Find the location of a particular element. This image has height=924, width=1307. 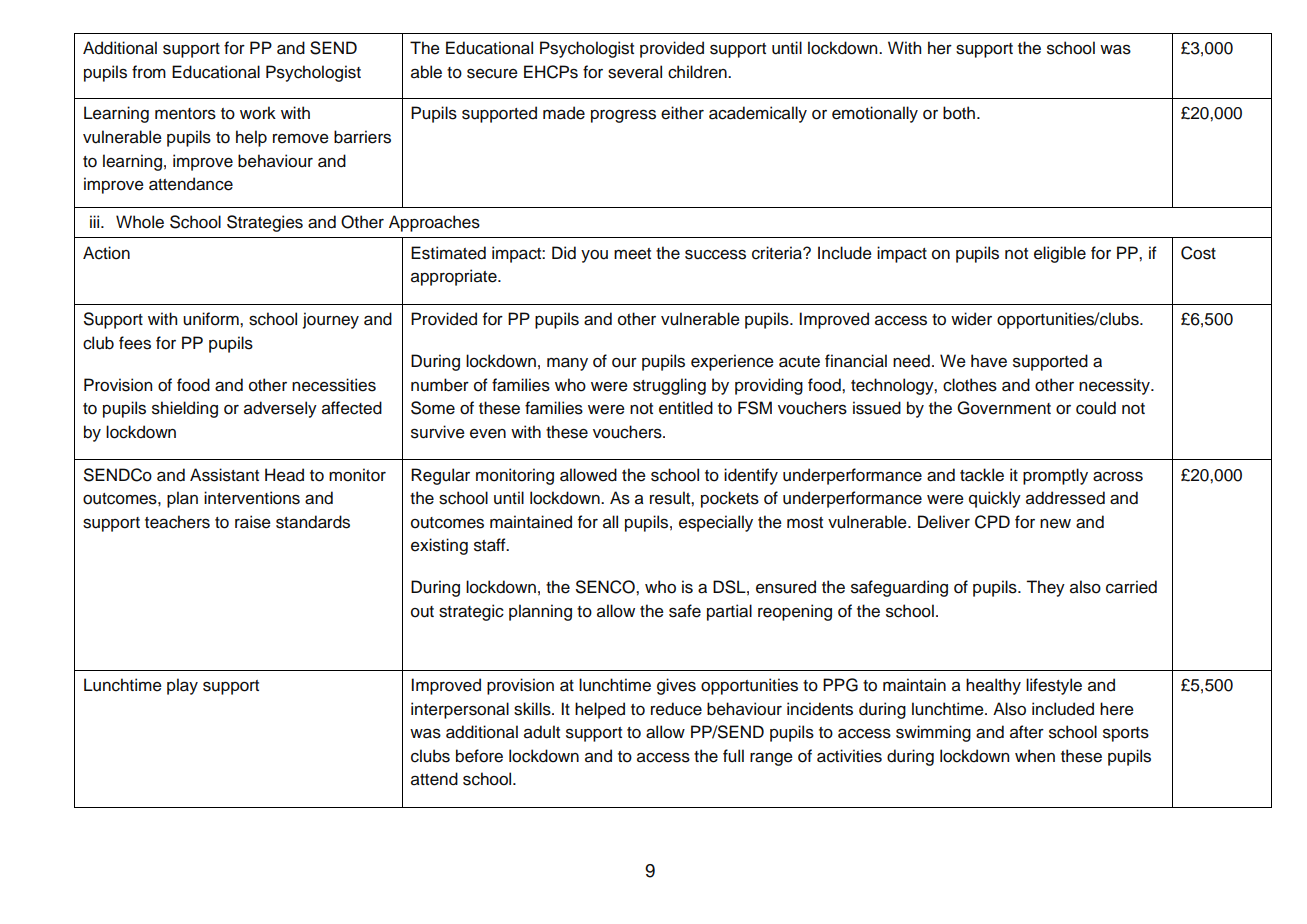

after is located at coordinates (1027, 732).
